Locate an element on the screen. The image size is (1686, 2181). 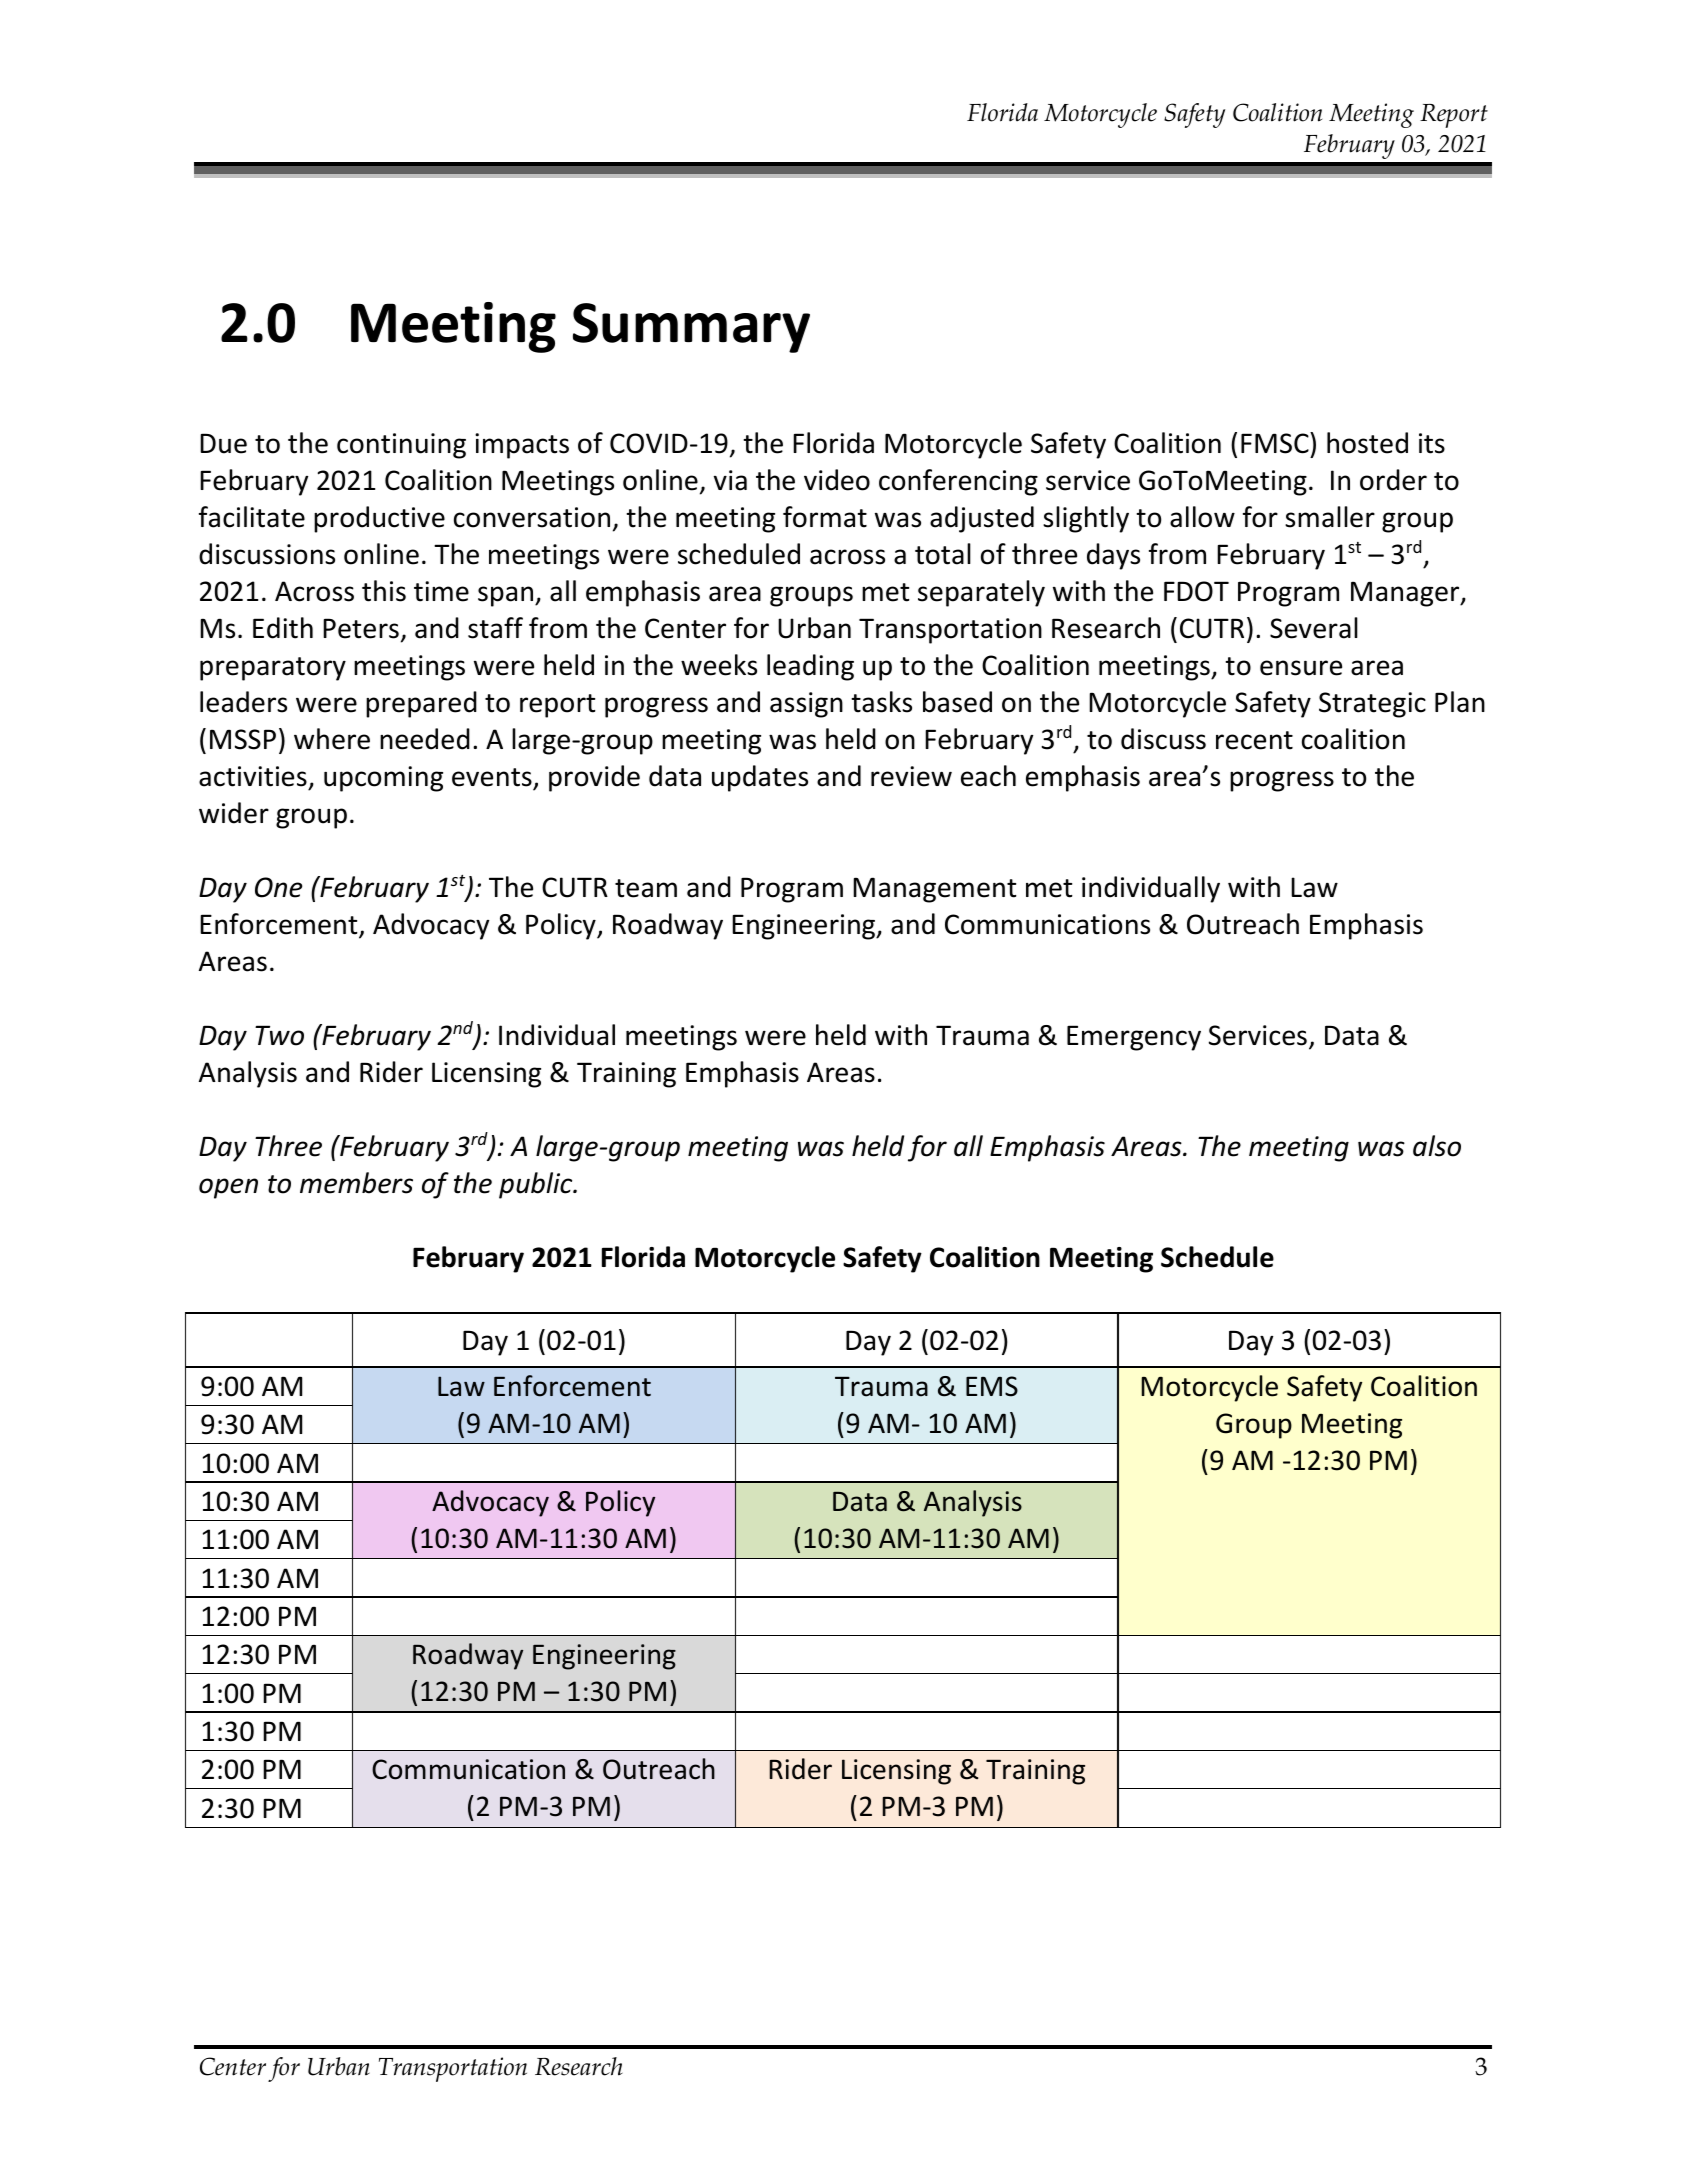
hosted is located at coordinates (1367, 443).
